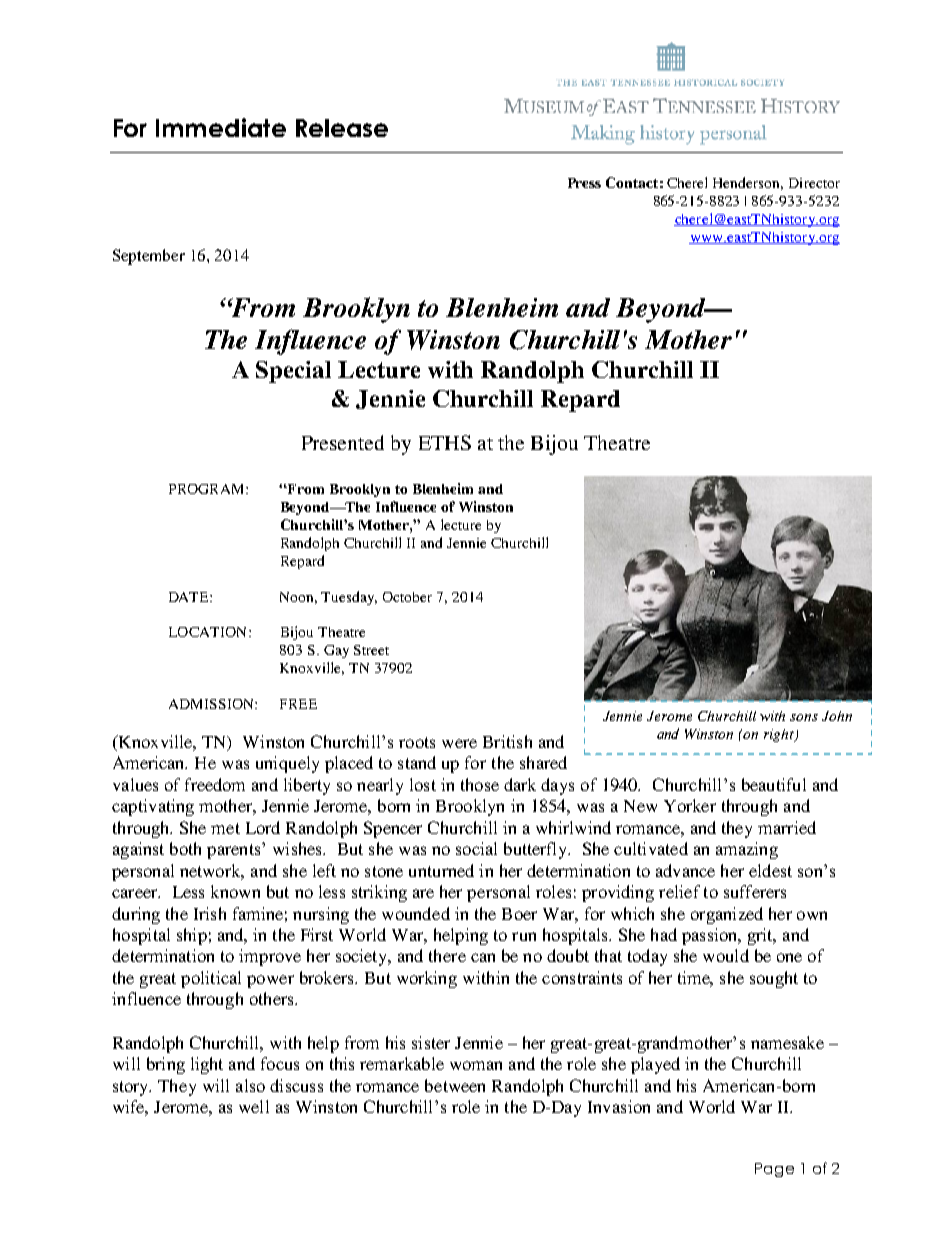  I want to click on Henderson, so click(748, 183).
